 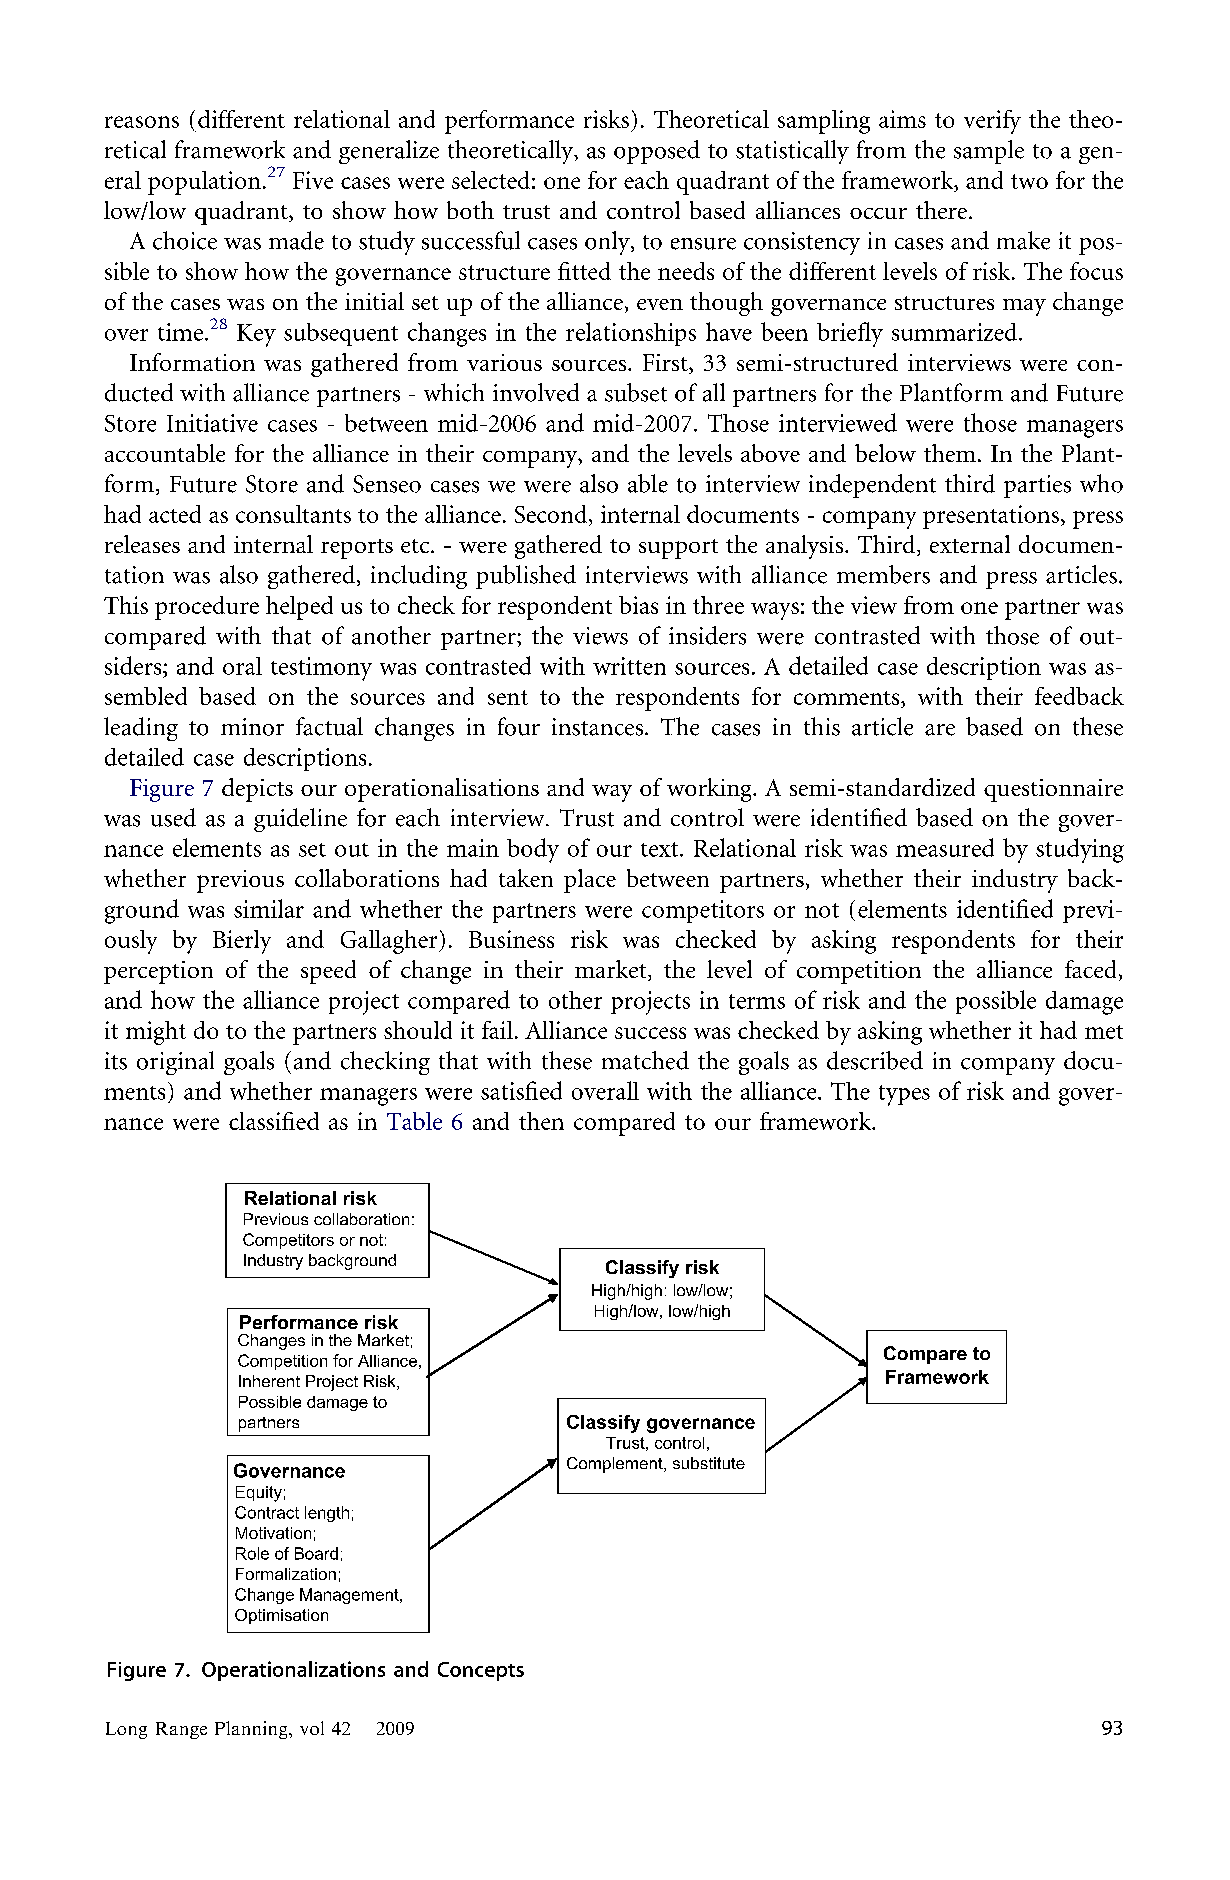 I want to click on measured, so click(x=945, y=847).
